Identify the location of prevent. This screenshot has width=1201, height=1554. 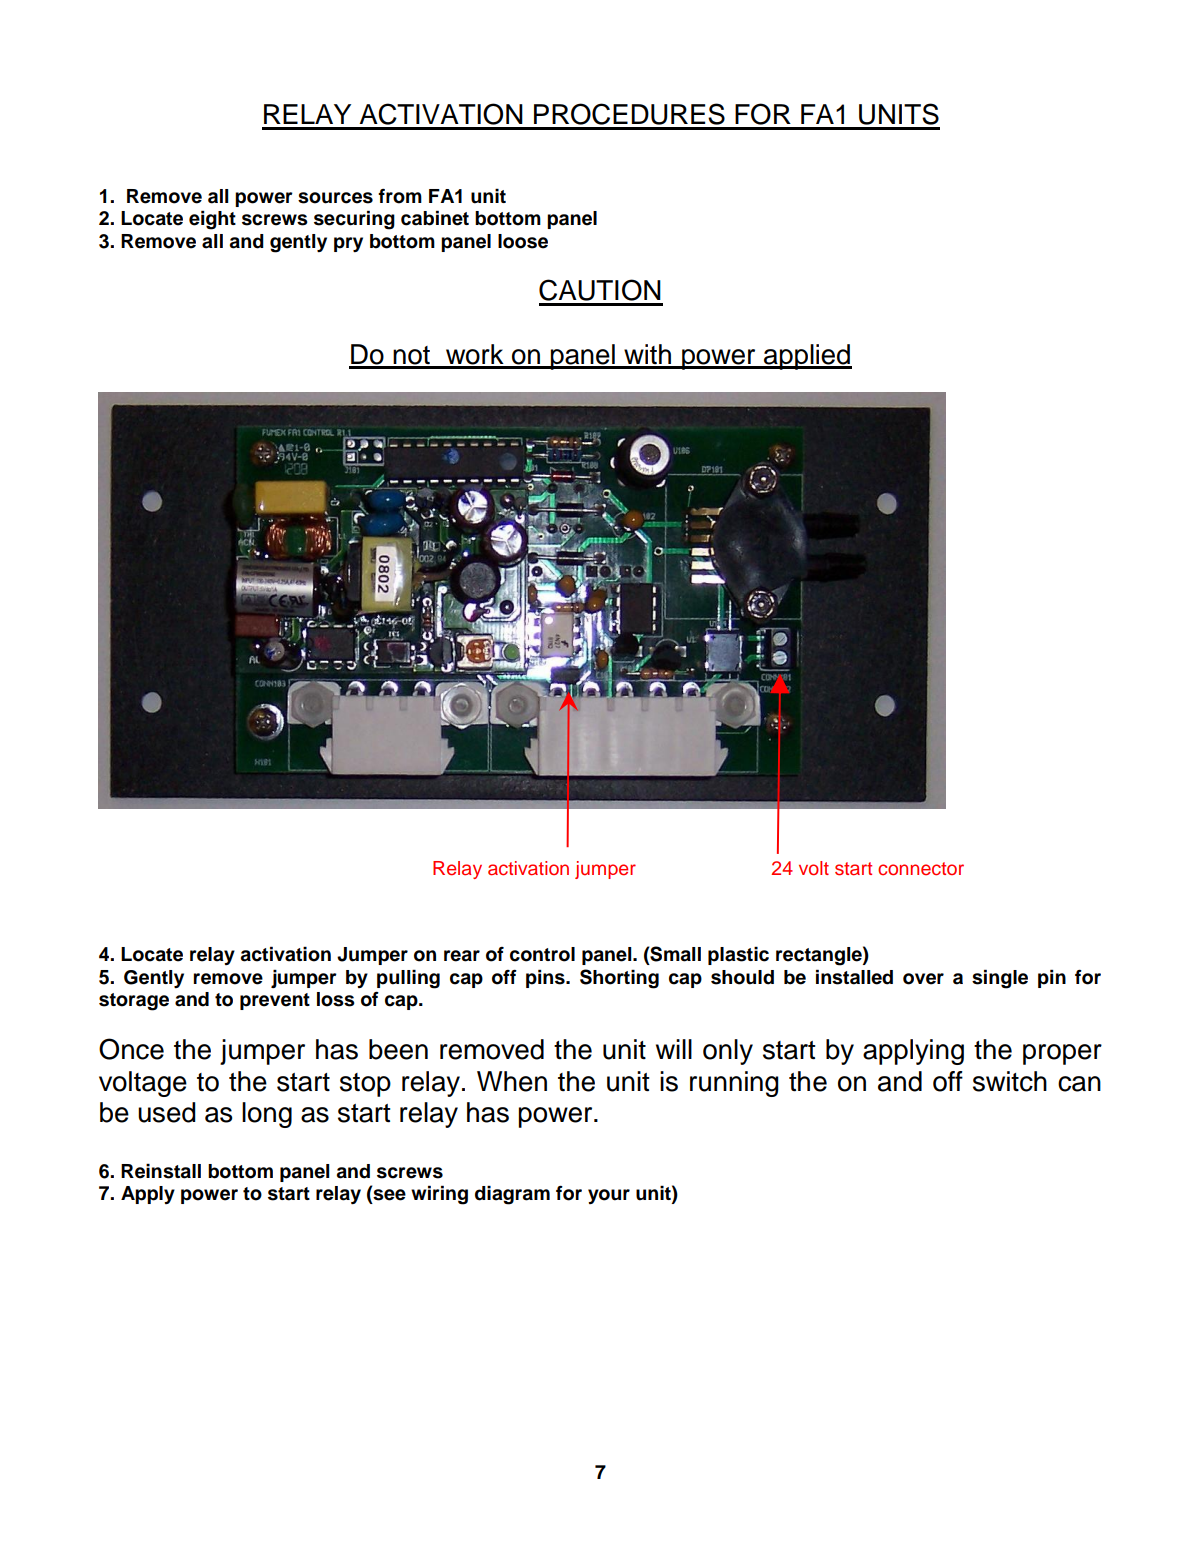
(275, 1001).
